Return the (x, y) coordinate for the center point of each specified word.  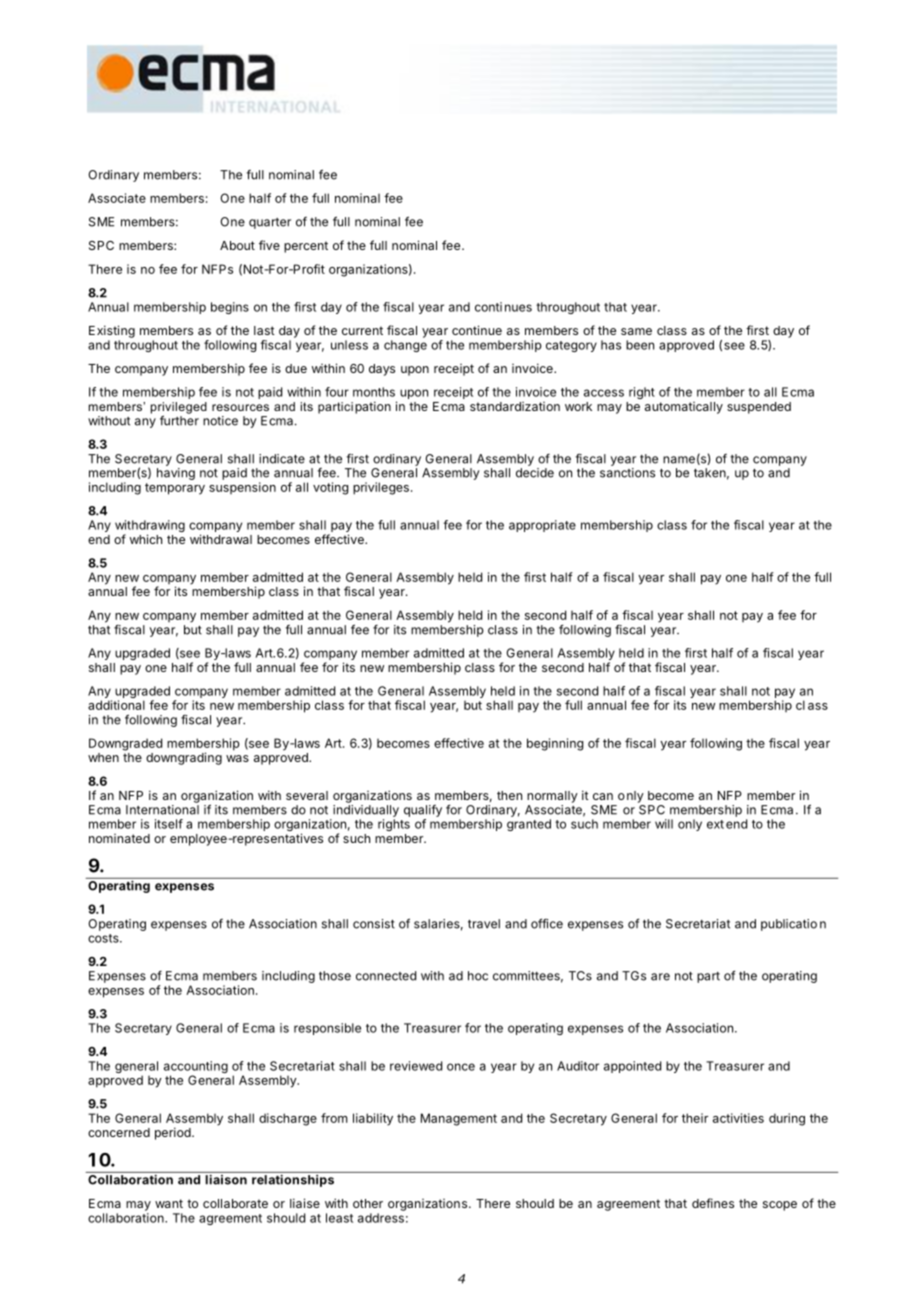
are (660, 977)
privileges (381, 488)
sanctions (627, 473)
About (237, 245)
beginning (555, 744)
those (335, 976)
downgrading (184, 758)
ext (715, 824)
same (636, 331)
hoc (478, 976)
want (169, 1203)
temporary (175, 489)
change (405, 346)
